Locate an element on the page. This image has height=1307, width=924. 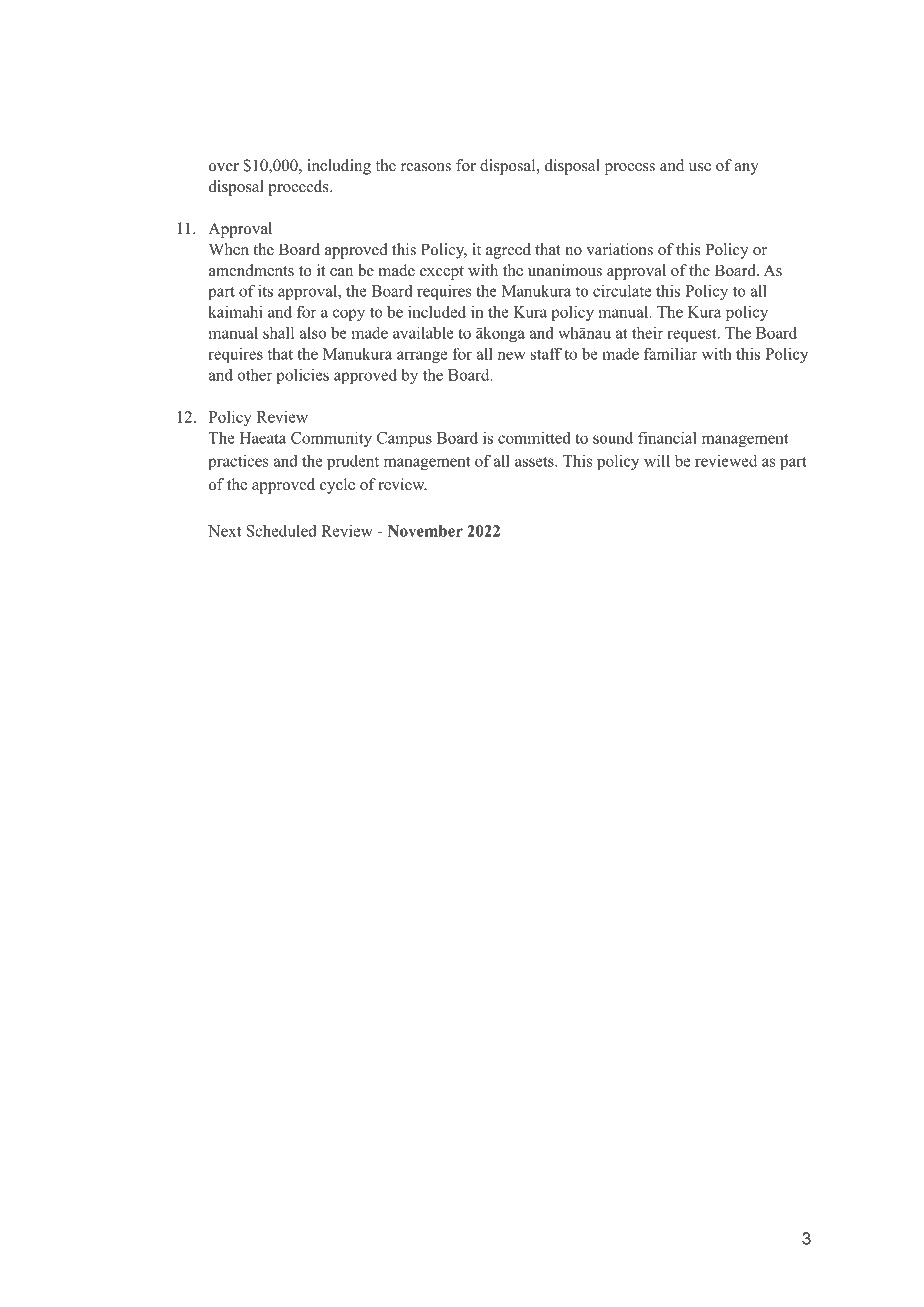
policies is located at coordinates (302, 376).
